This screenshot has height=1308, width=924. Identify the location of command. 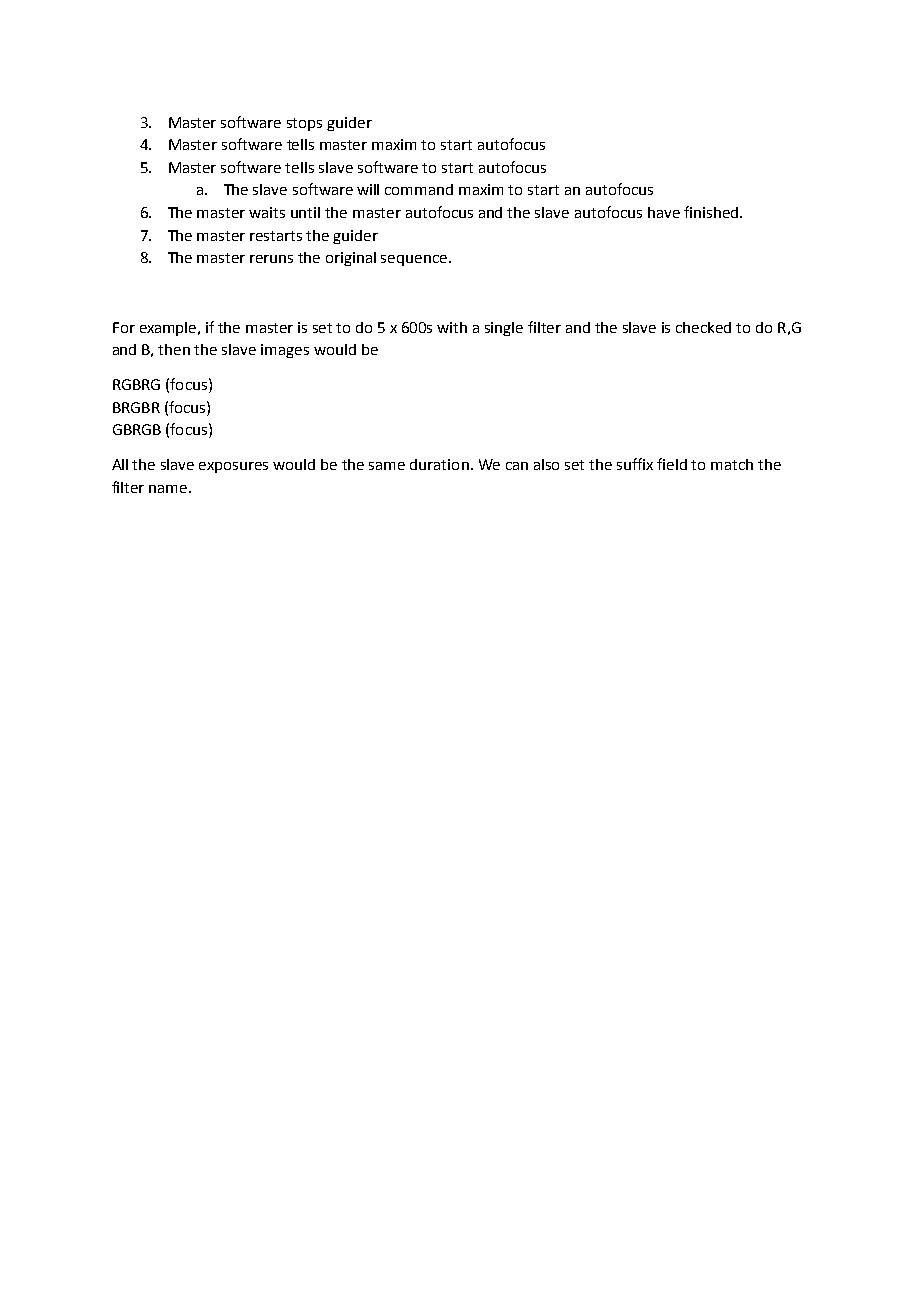
(419, 189).
